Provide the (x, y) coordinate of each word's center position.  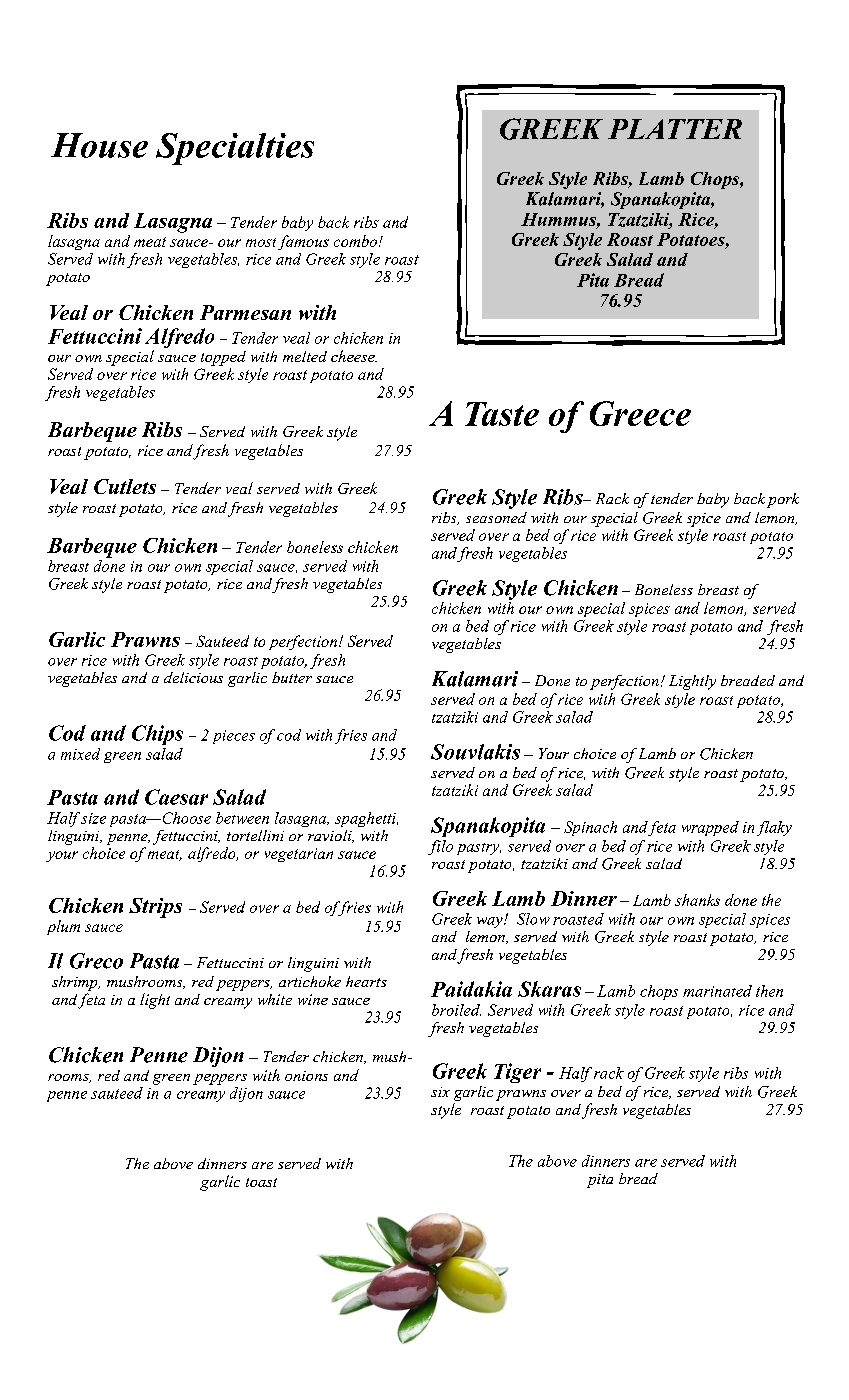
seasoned (496, 517)
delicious (193, 677)
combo (355, 241)
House (99, 145)
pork (783, 500)
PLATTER (675, 129)
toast (261, 1182)
